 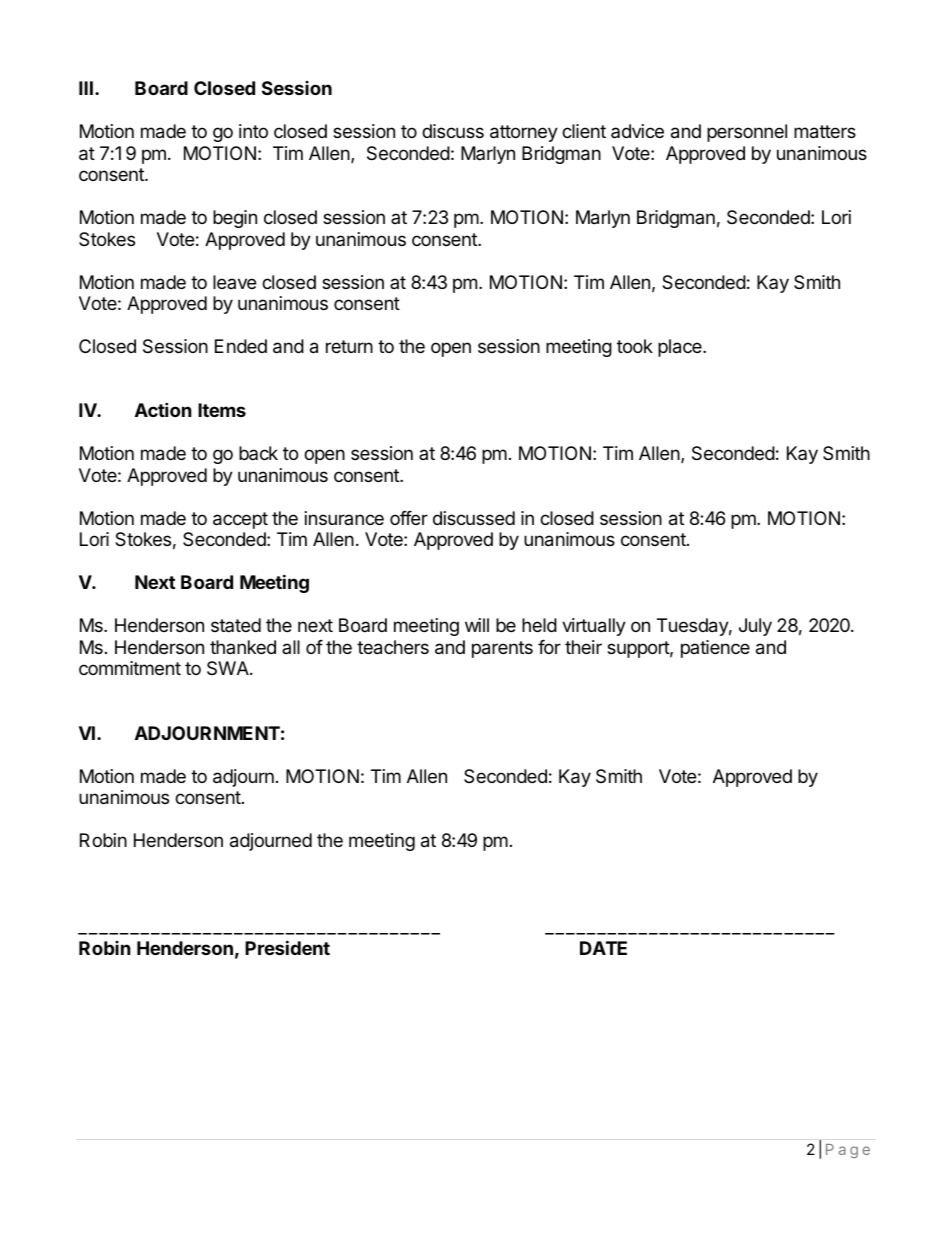 What do you see at coordinates (715, 649) in the document?
I see `patience` at bounding box center [715, 649].
